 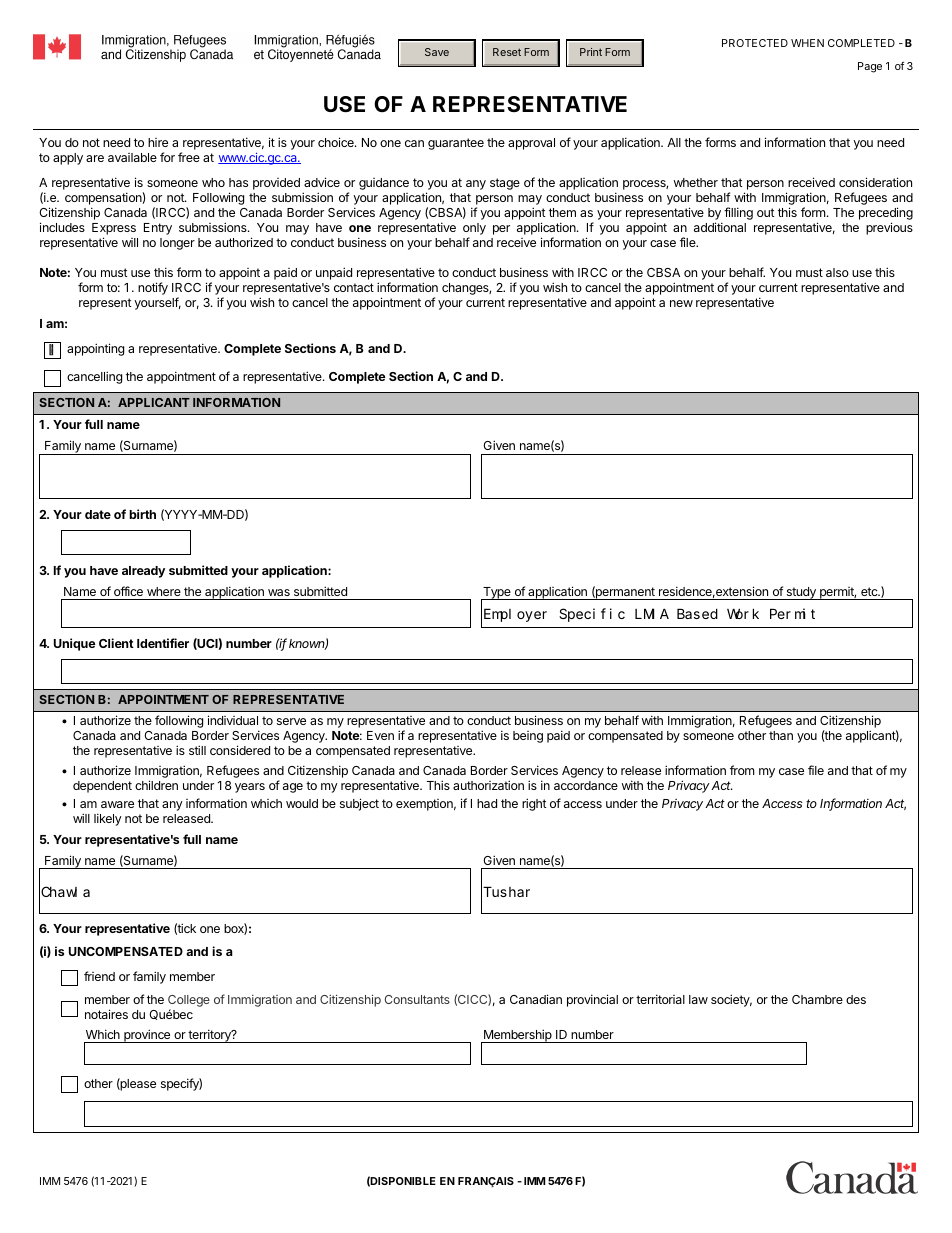 What do you see at coordinates (681, 303) in the screenshot?
I see `new` at bounding box center [681, 303].
